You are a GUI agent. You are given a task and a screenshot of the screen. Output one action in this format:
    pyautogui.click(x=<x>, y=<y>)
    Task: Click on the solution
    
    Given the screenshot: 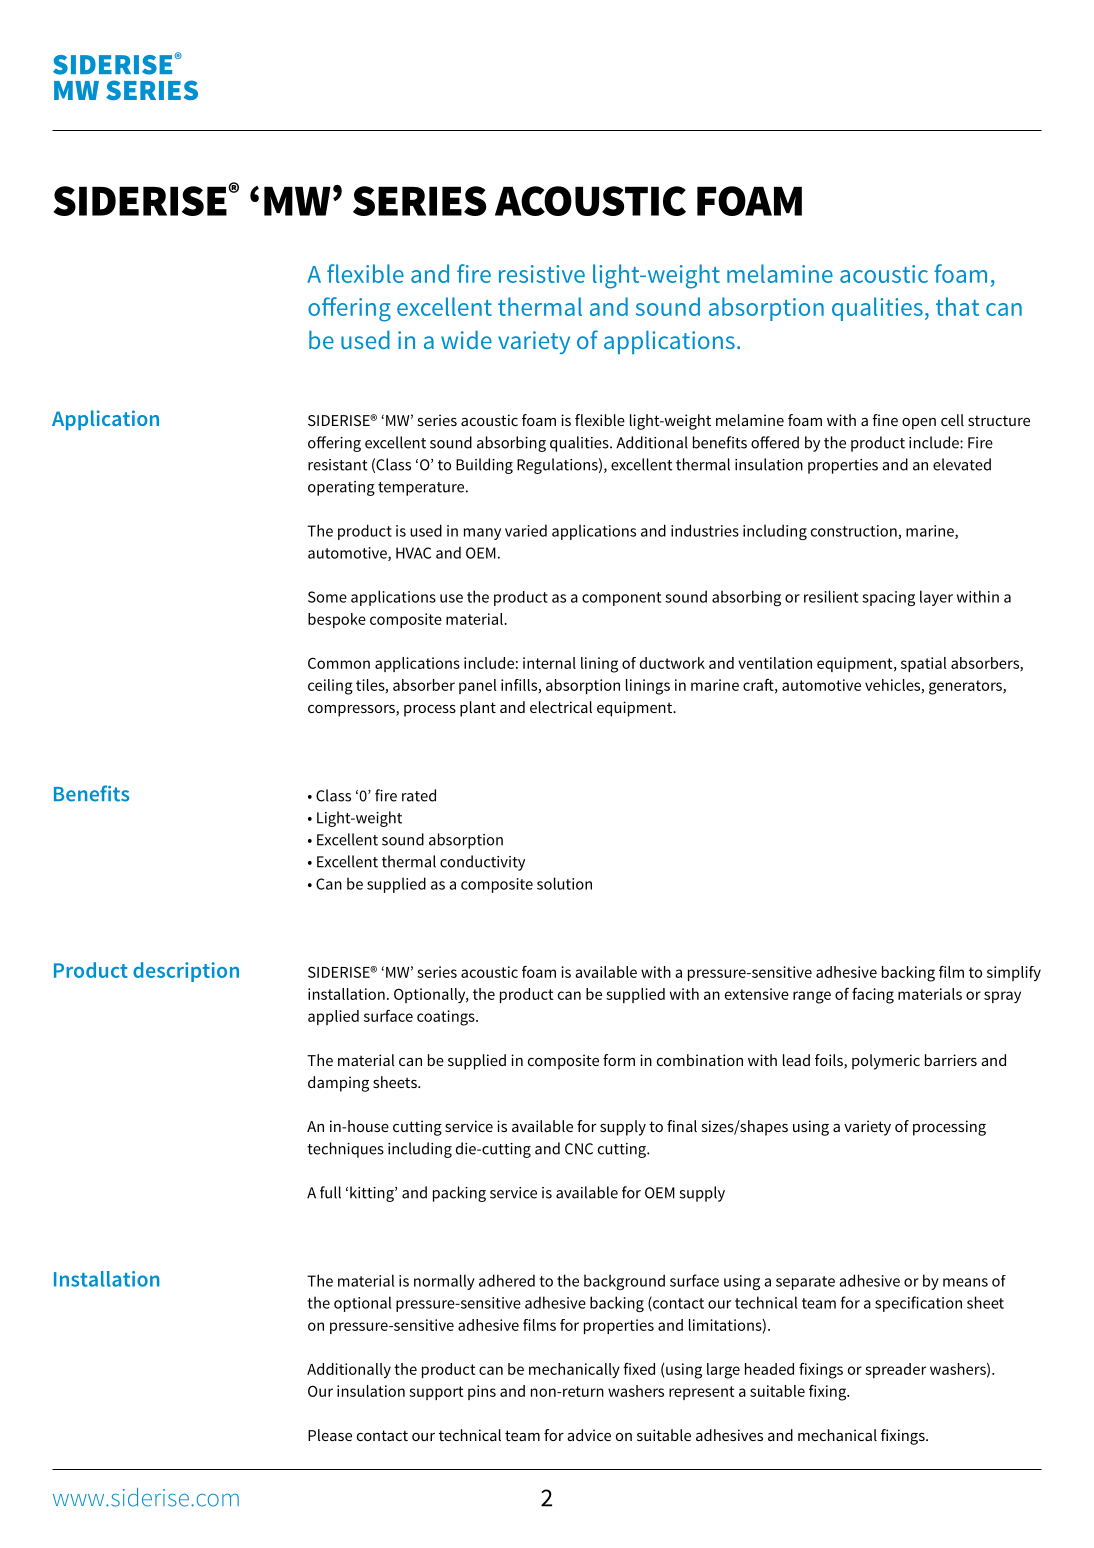 What is the action you would take?
    pyautogui.click(x=564, y=883)
